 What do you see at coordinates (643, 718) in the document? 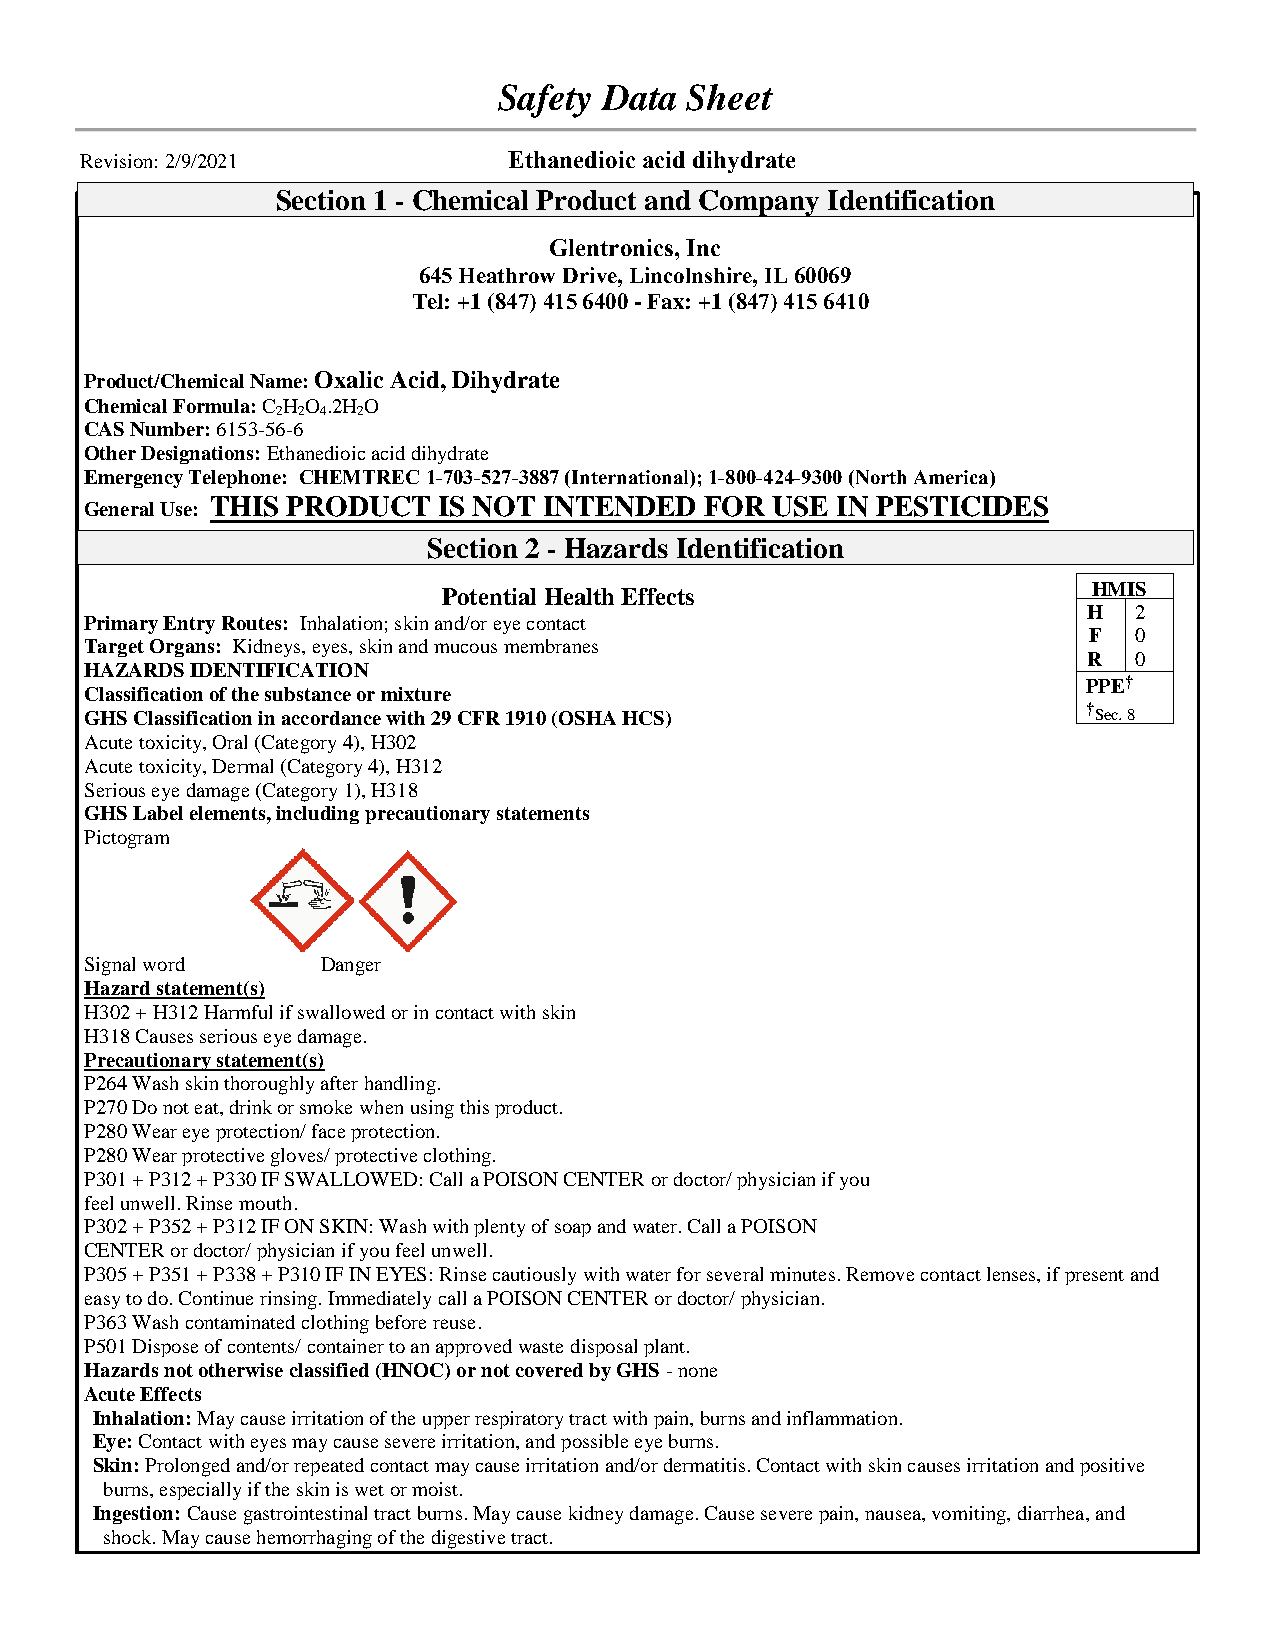
I see `HCS` at bounding box center [643, 718].
